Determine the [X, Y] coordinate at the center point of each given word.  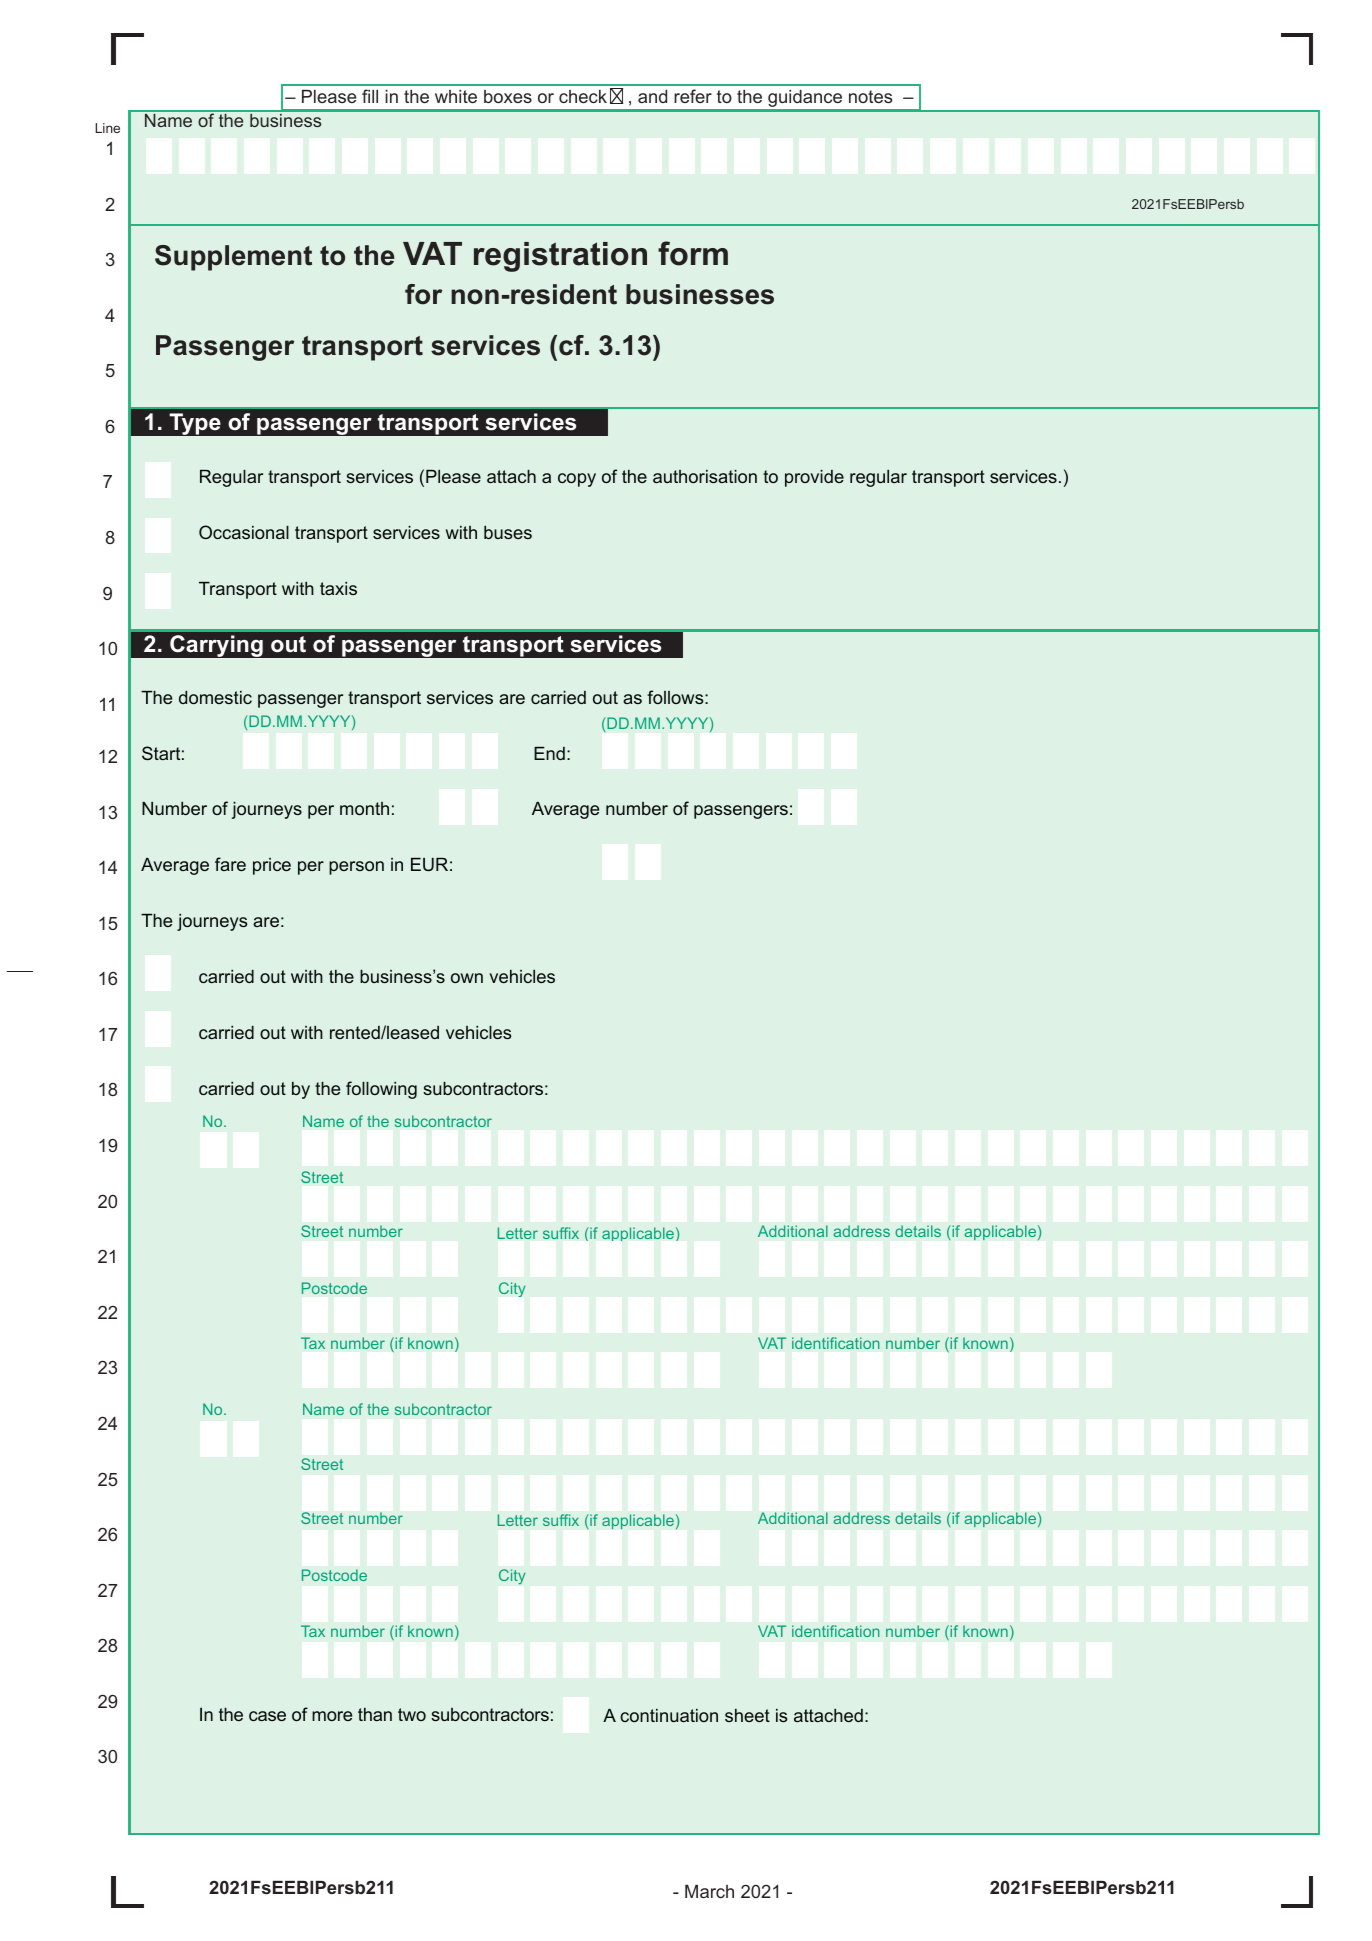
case [267, 1716]
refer [693, 96]
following [381, 1090]
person [356, 868]
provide [814, 478]
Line [107, 128]
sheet [747, 1715]
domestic [215, 697]
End [549, 753]
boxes [508, 96]
